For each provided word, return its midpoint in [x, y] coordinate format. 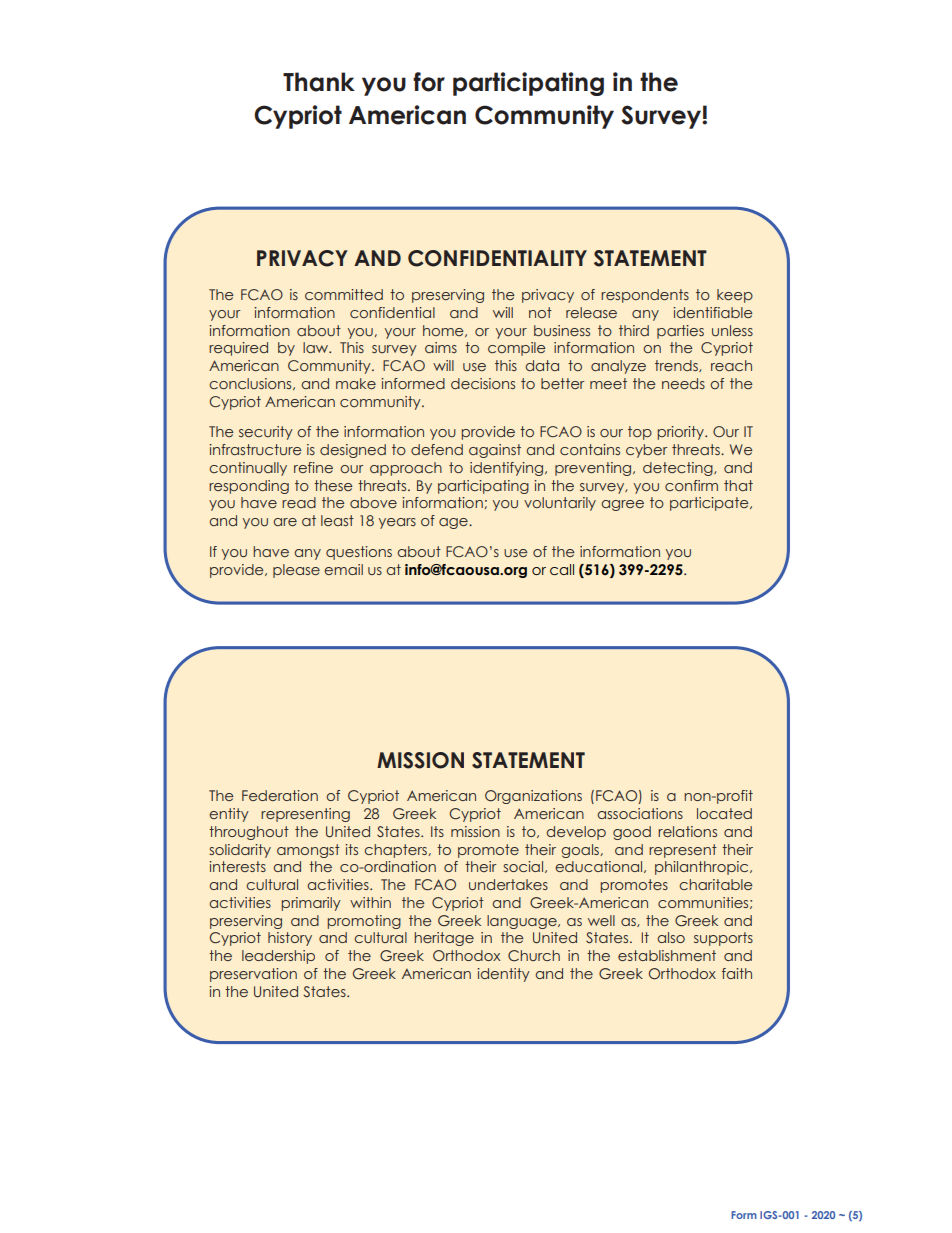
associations [640, 813]
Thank [319, 82]
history [290, 939]
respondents [645, 296]
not [540, 312]
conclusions [251, 384]
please [296, 571]
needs [683, 383]
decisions [483, 383]
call [562, 569]
